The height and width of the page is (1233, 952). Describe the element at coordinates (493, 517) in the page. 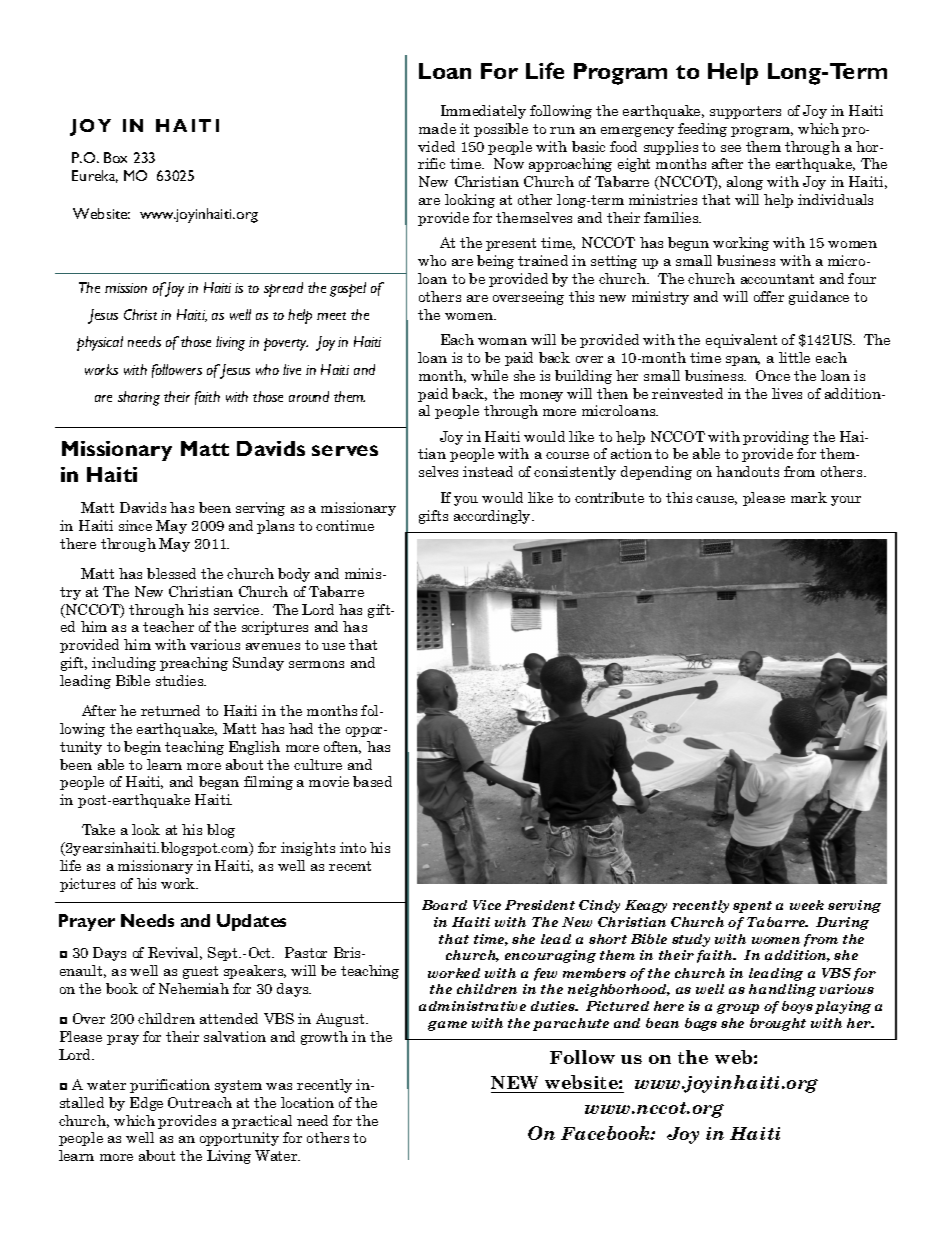

I see `accordingly` at that location.
